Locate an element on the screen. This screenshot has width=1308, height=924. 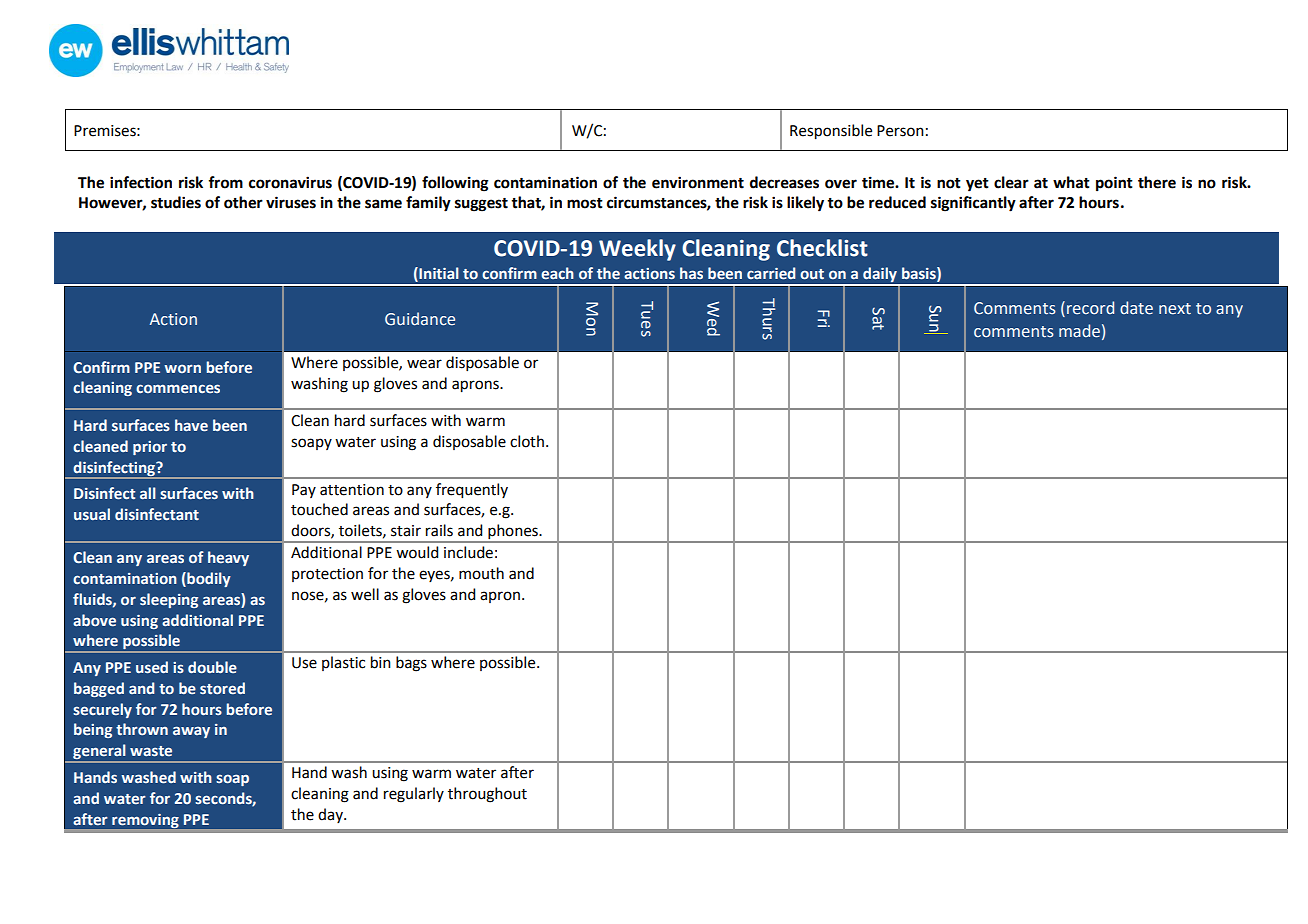
removing is located at coordinates (145, 821).
